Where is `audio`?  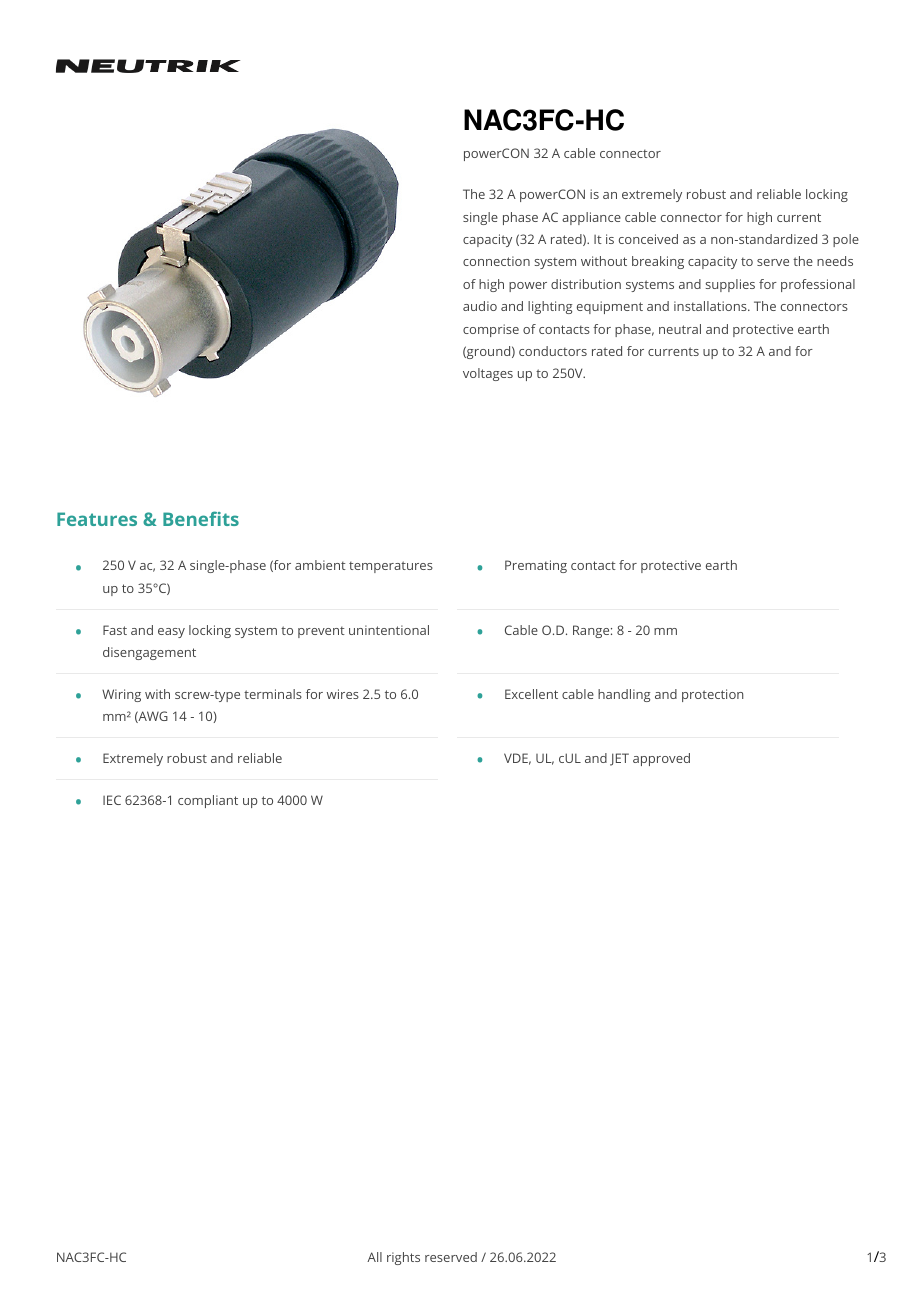
audio is located at coordinates (480, 306).
